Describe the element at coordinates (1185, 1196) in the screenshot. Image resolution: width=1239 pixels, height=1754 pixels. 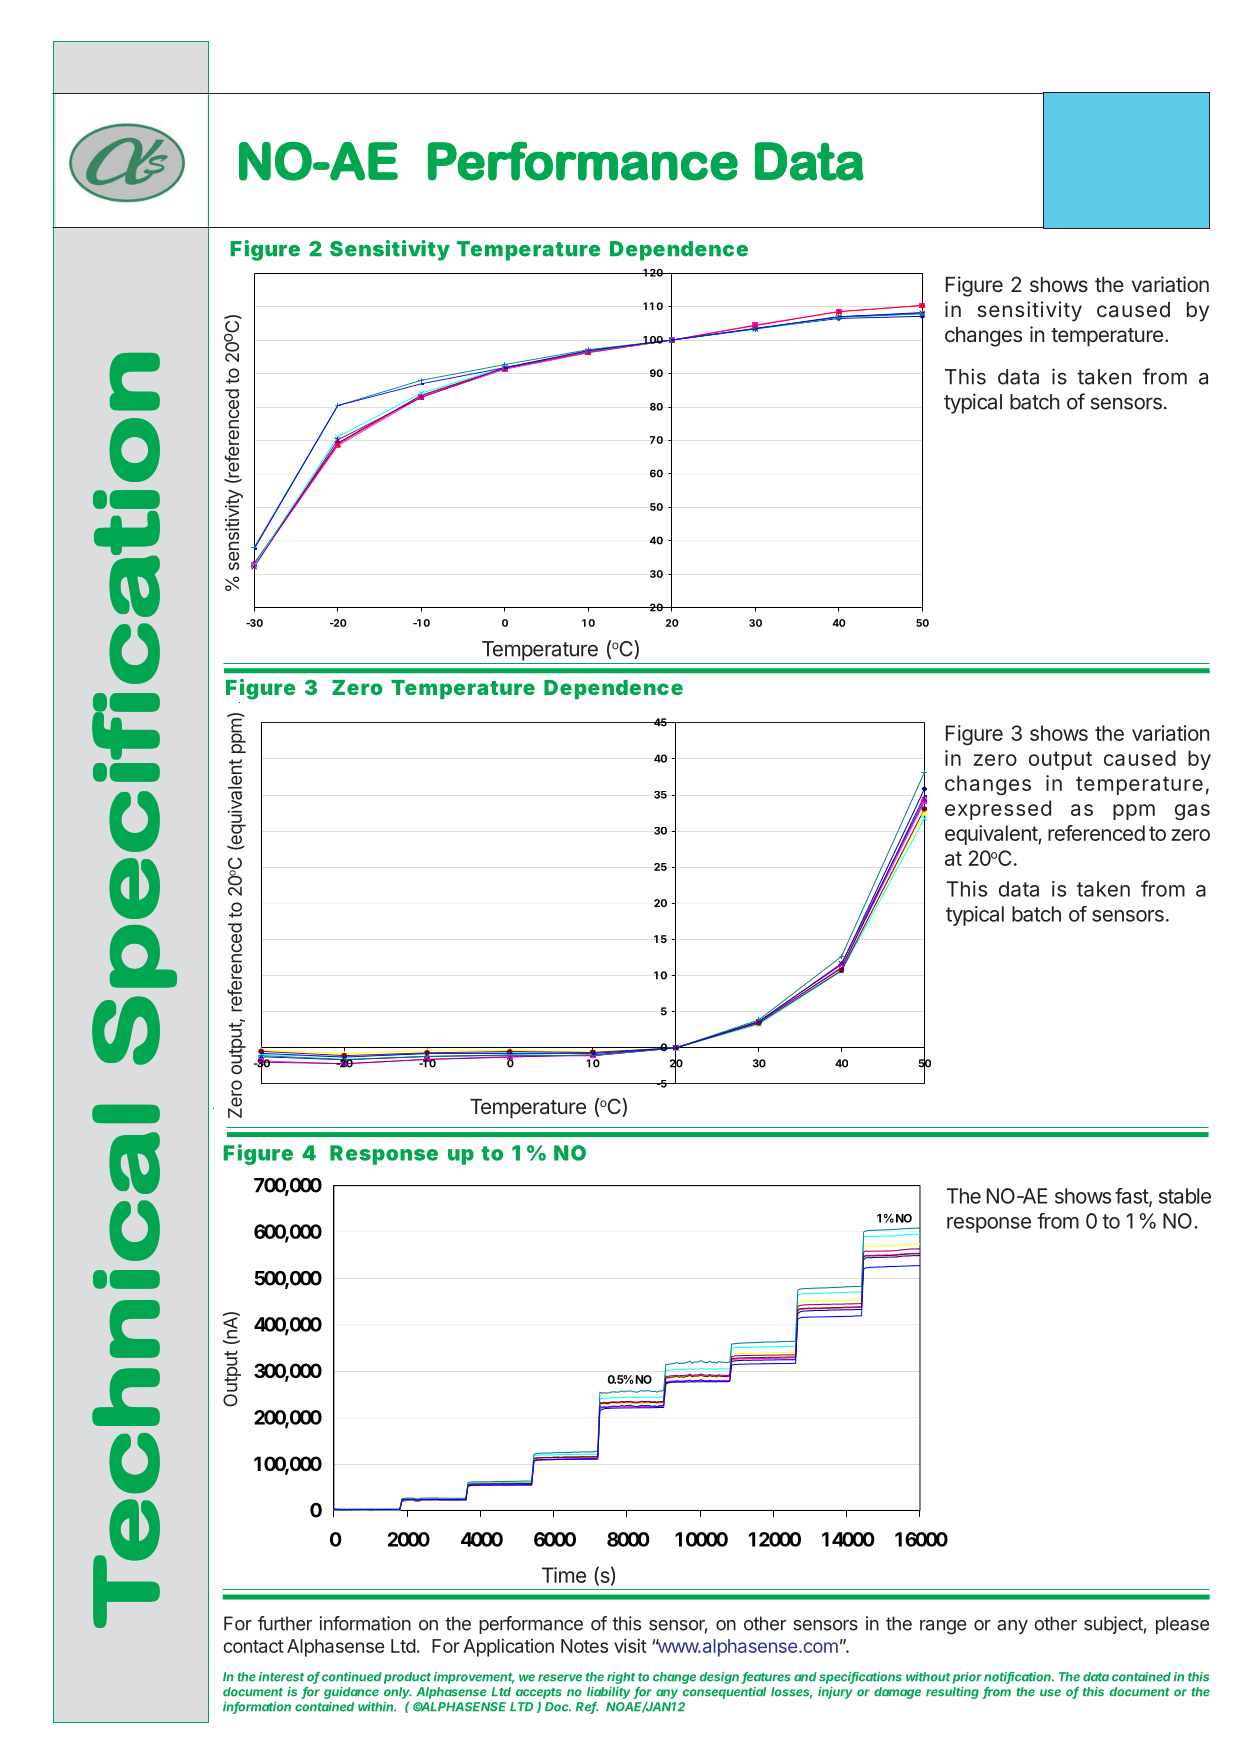
I see `stable` at that location.
